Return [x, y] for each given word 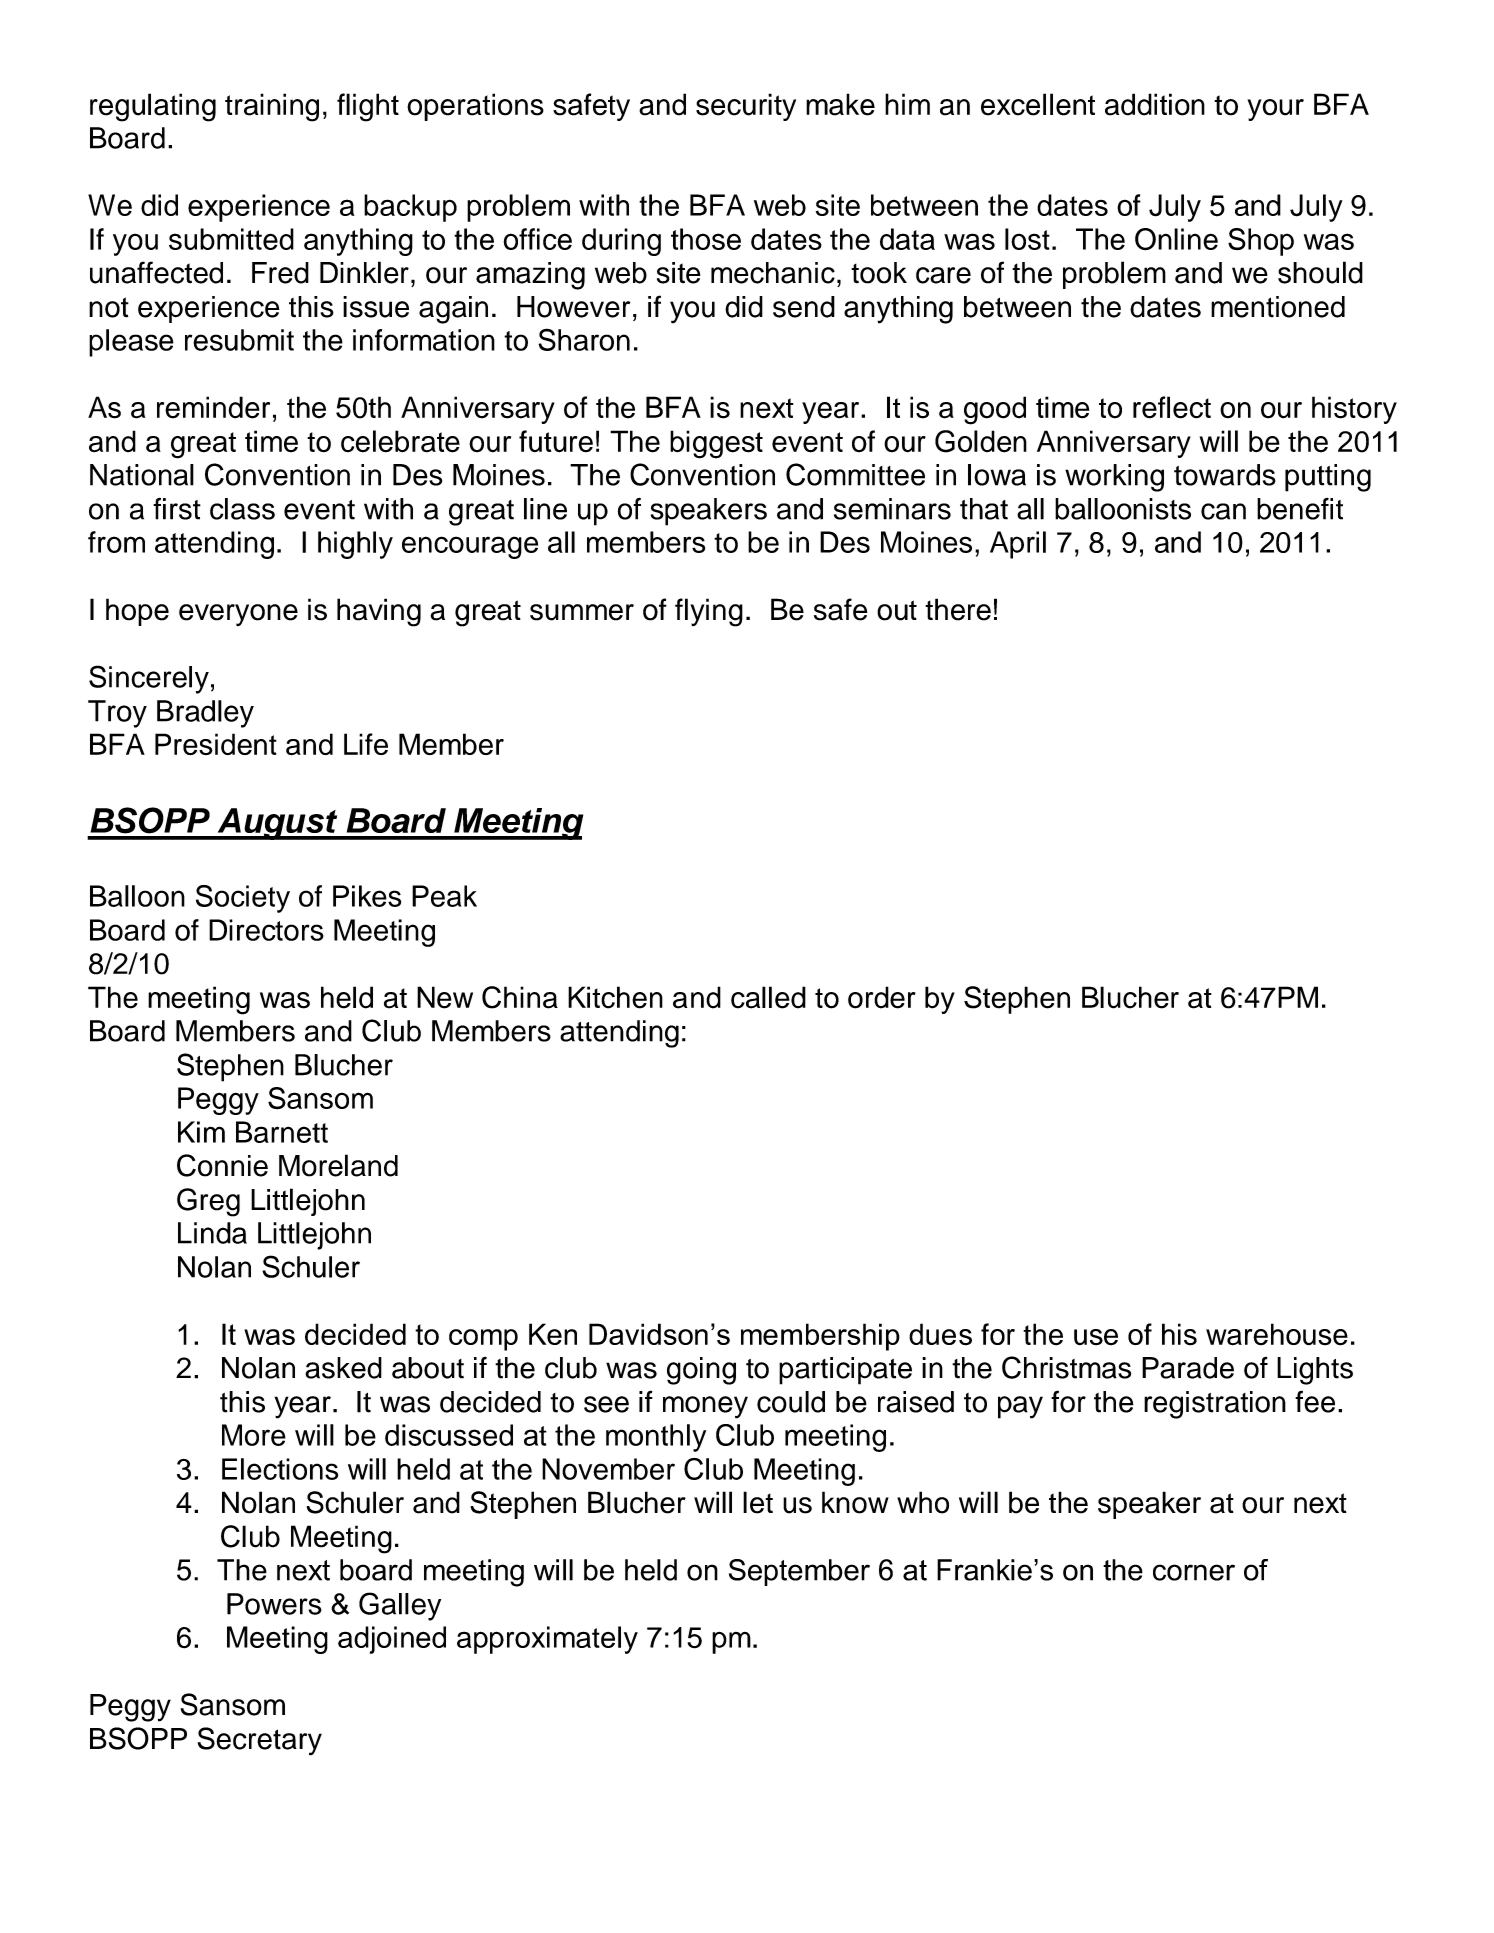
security [746, 107]
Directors [266, 930]
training [272, 107]
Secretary [260, 1741]
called [768, 997]
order [882, 997]
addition [1155, 104]
